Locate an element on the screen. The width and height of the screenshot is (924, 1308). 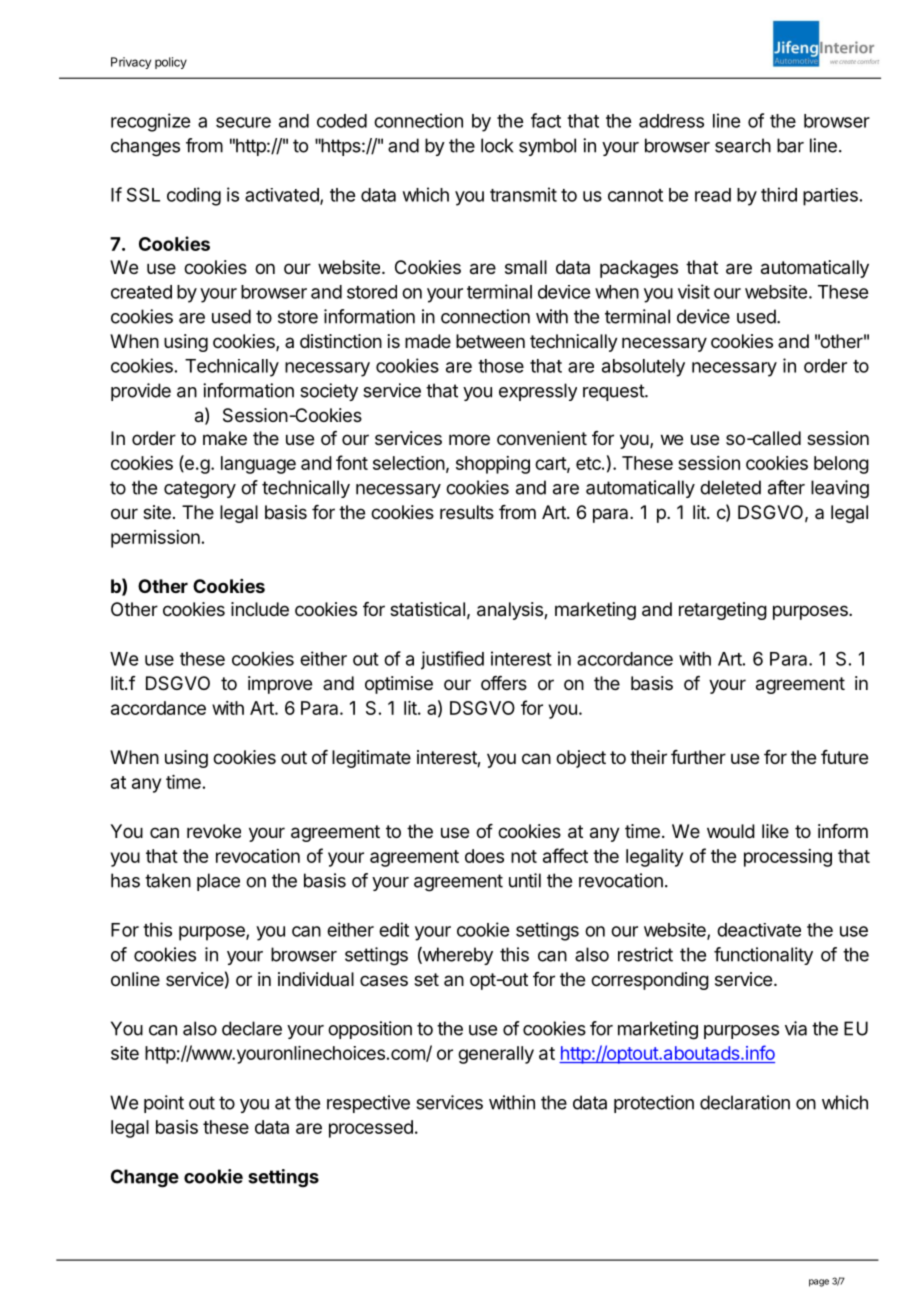
offers is located at coordinates (504, 683).
